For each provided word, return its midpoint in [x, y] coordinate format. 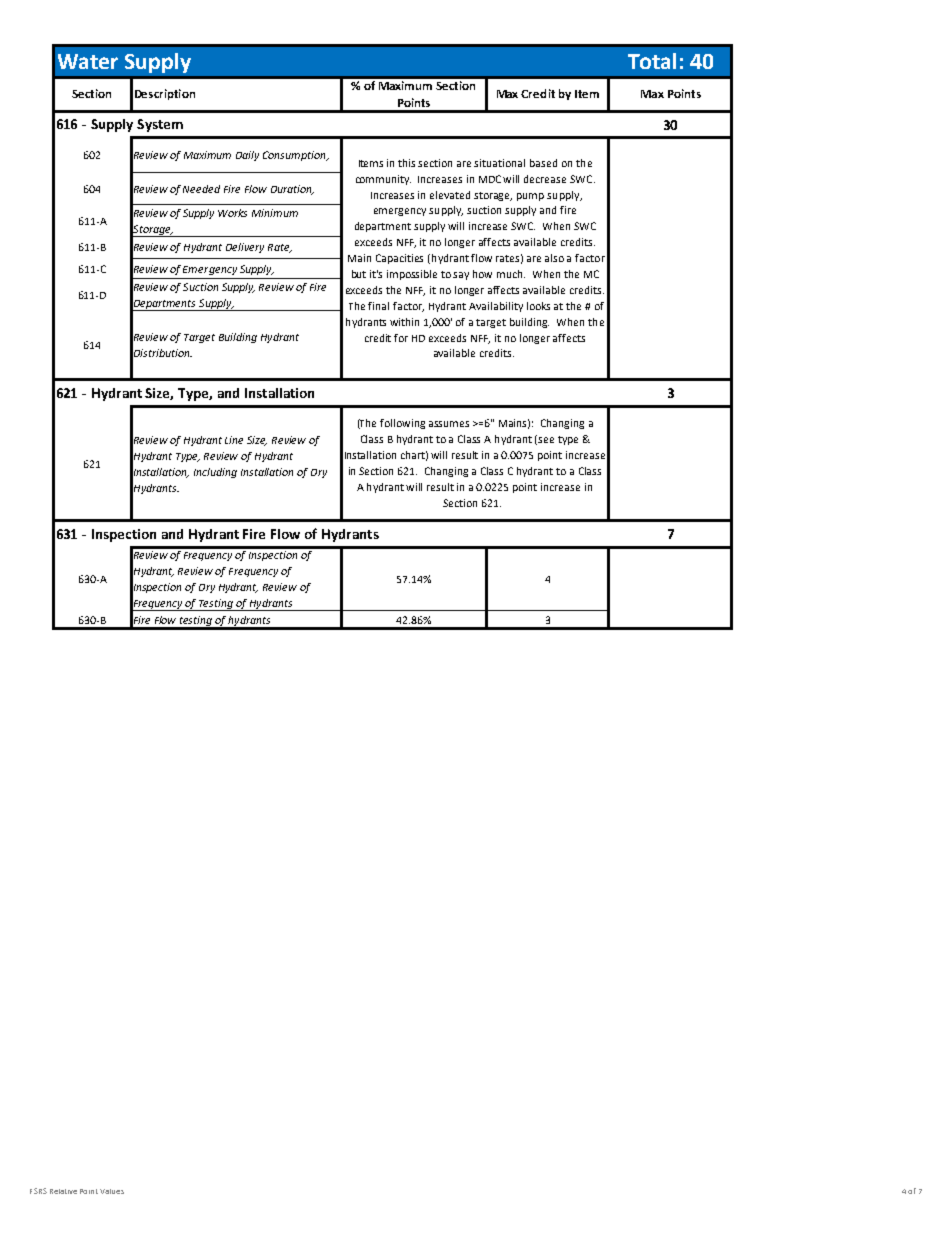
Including [215, 473]
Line [234, 440]
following [402, 424]
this [406, 163]
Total [652, 61]
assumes [449, 424]
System [160, 125]
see [546, 440]
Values [112, 1191]
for [401, 338]
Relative [63, 1191]
